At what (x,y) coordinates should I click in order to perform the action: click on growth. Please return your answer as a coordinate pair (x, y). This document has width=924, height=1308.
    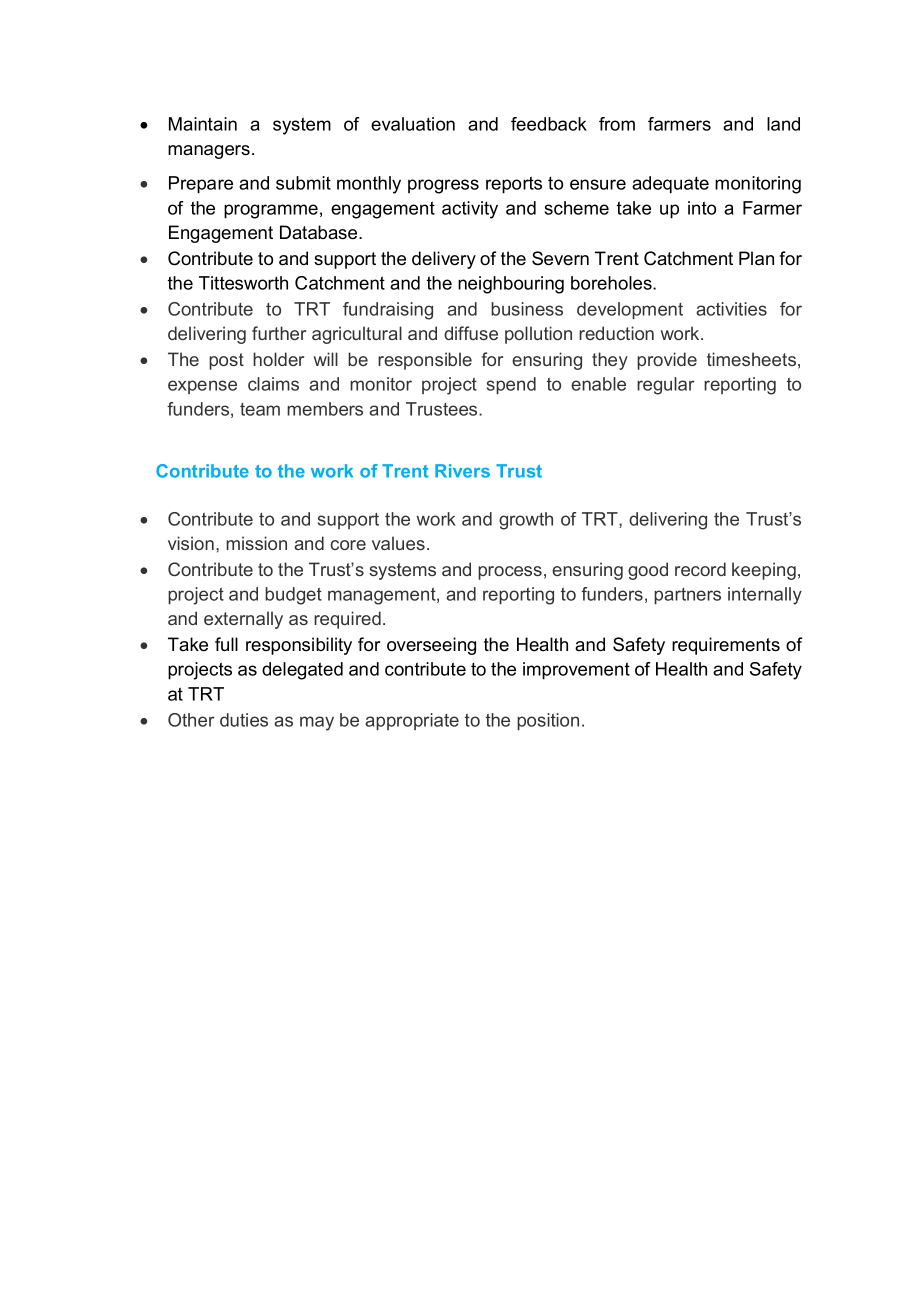
    Looking at the image, I should click on (526, 521).
